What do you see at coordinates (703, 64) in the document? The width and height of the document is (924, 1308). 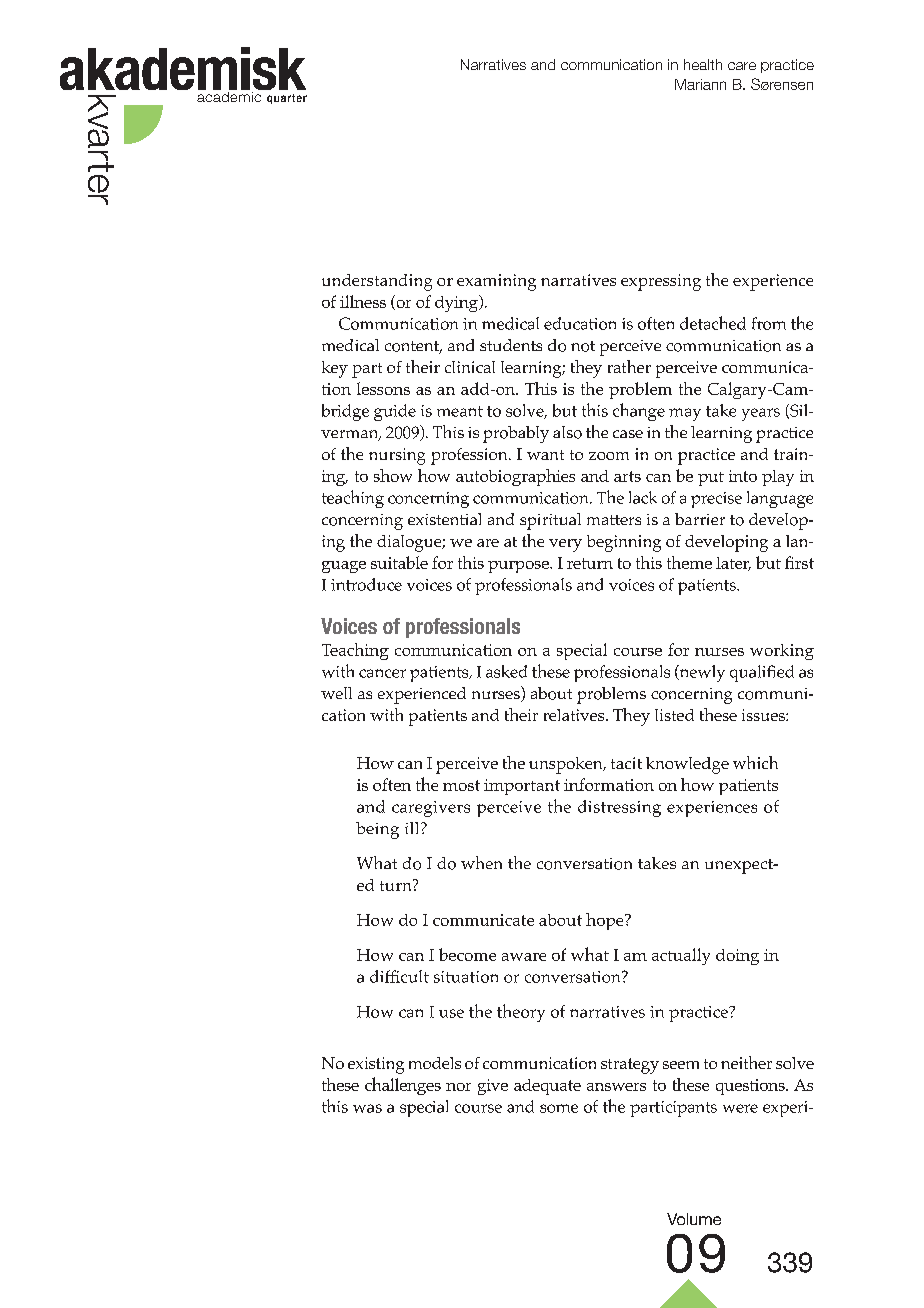 I see `health` at bounding box center [703, 64].
